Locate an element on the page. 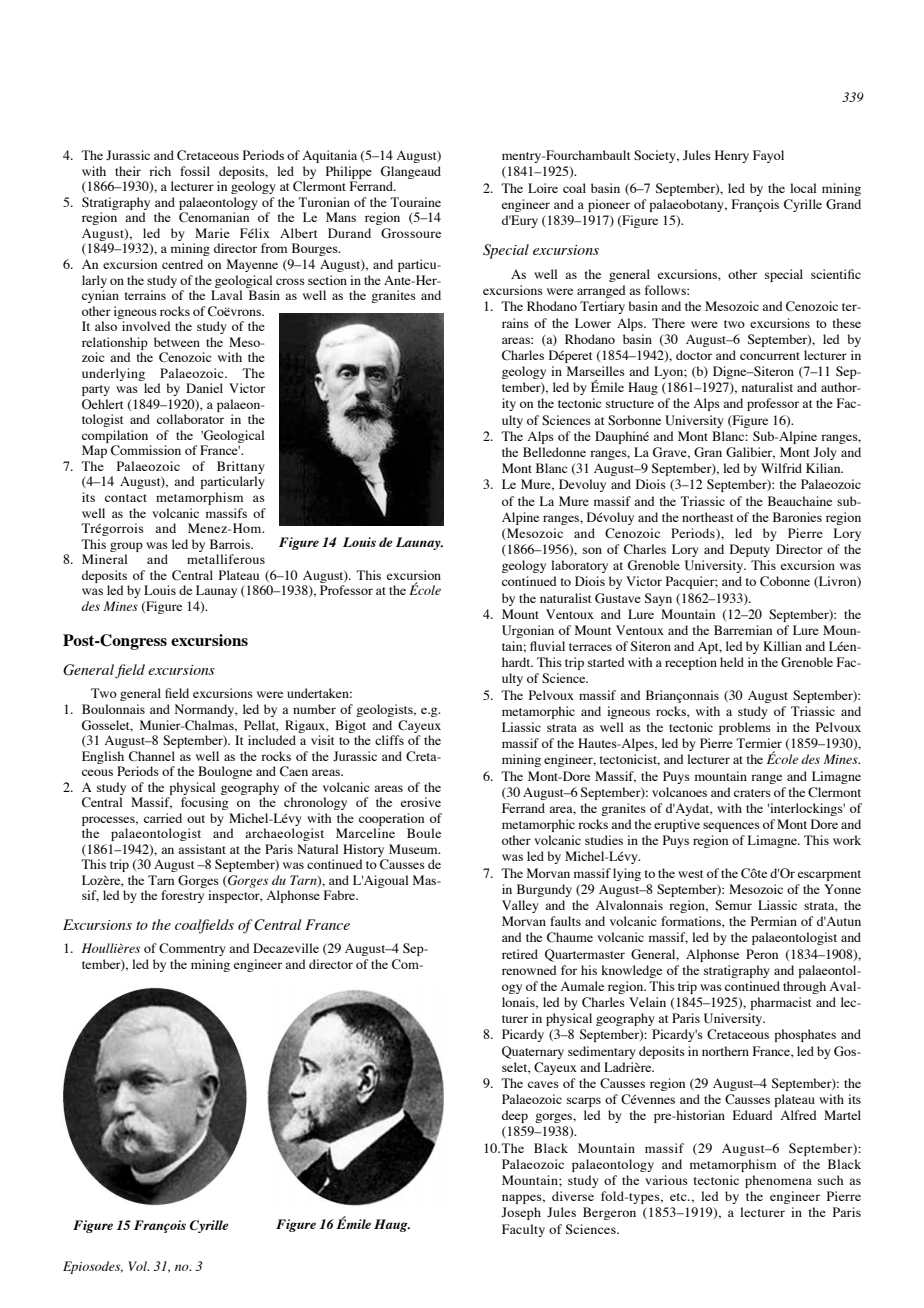 The width and height of the document is (924, 1308). phenomena is located at coordinates (778, 1181).
